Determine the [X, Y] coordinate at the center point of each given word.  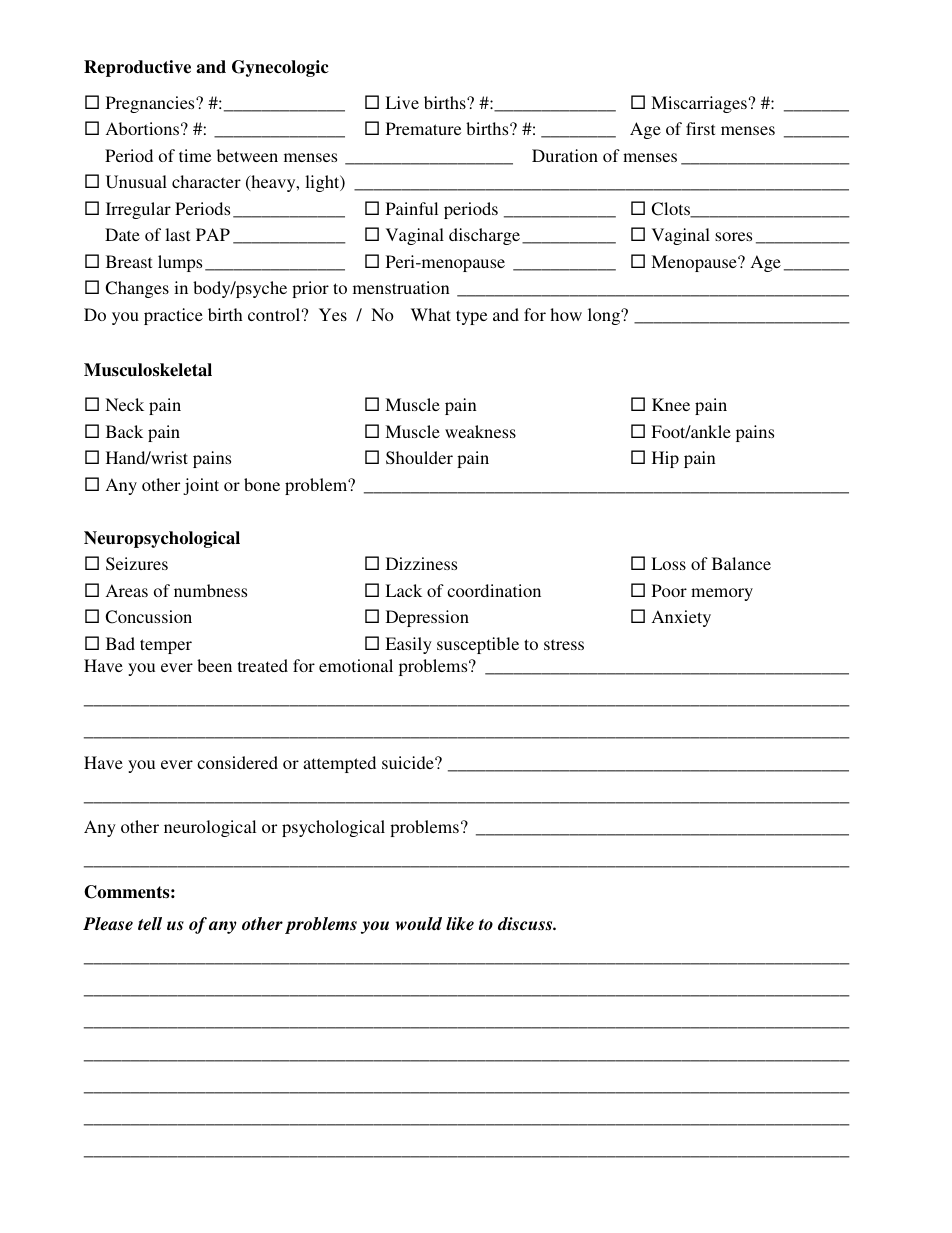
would [419, 924]
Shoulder [419, 458]
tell [150, 924]
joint [201, 486]
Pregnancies [151, 104]
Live [402, 102]
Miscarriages [699, 104]
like [460, 924]
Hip [665, 459]
